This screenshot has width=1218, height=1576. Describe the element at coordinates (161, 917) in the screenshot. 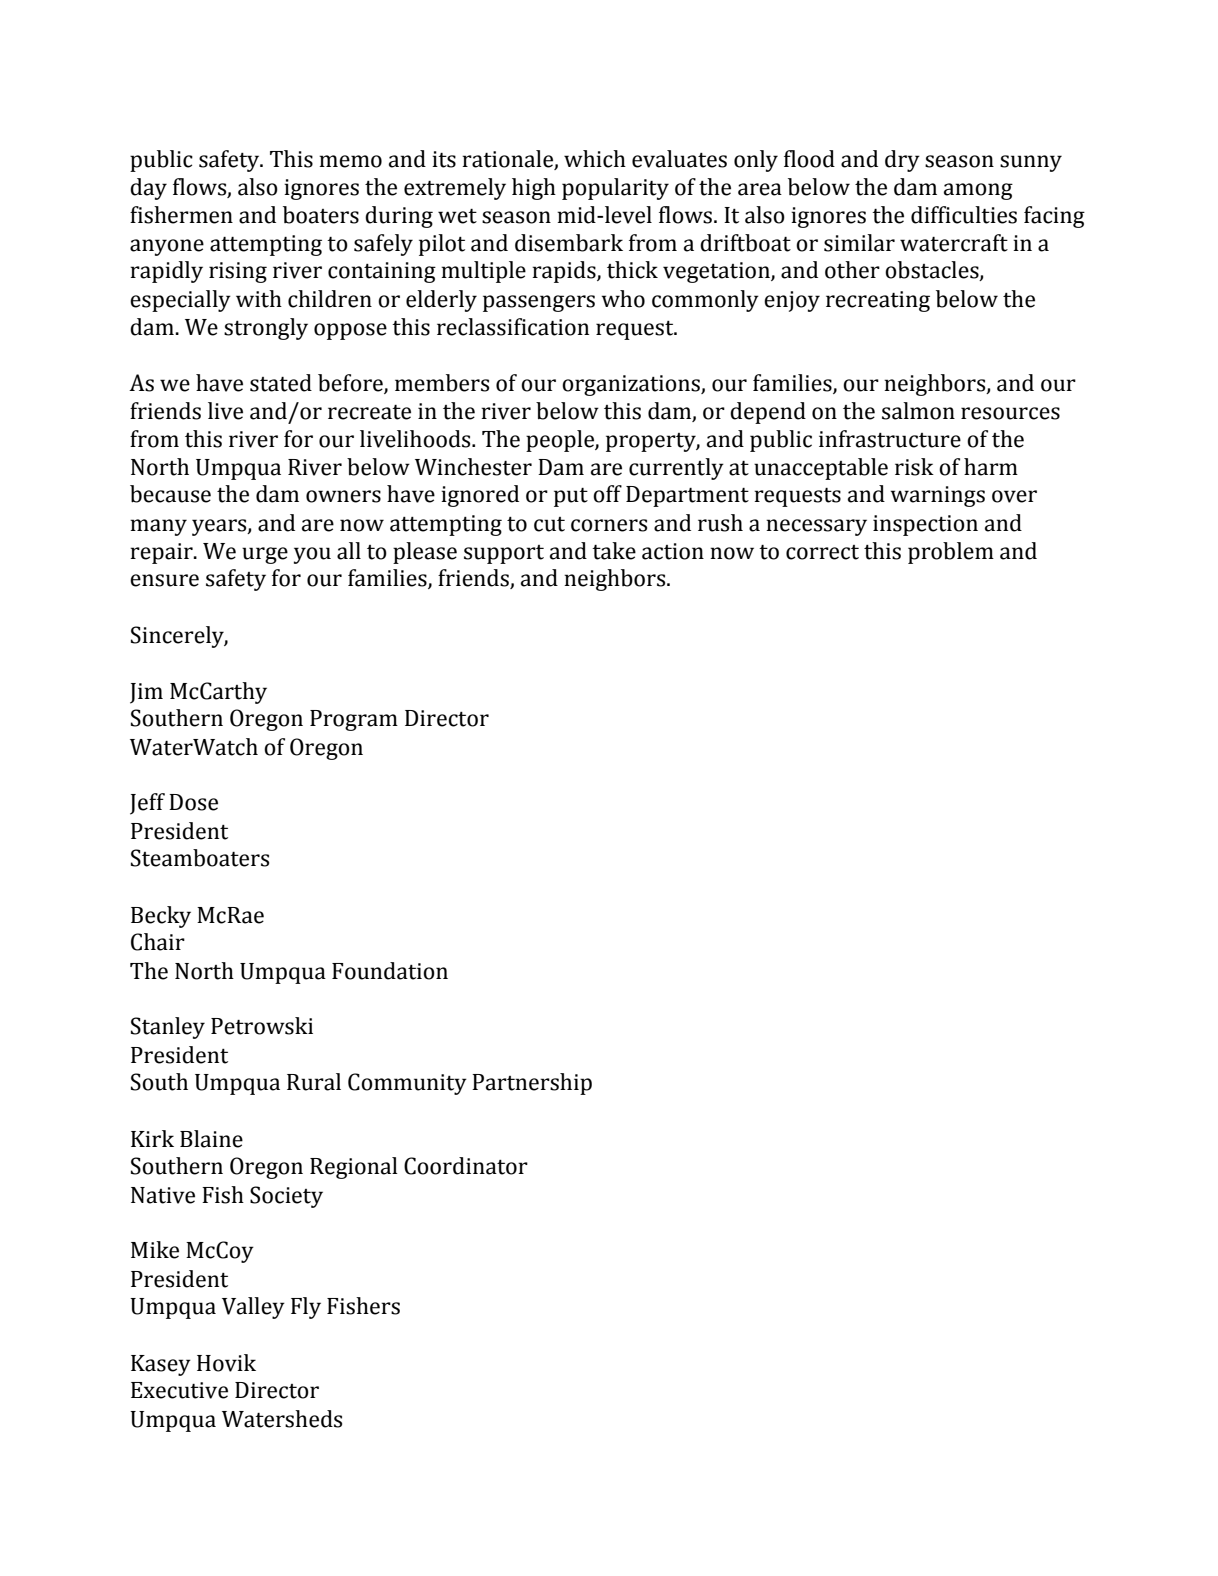

I see `Becky` at that location.
